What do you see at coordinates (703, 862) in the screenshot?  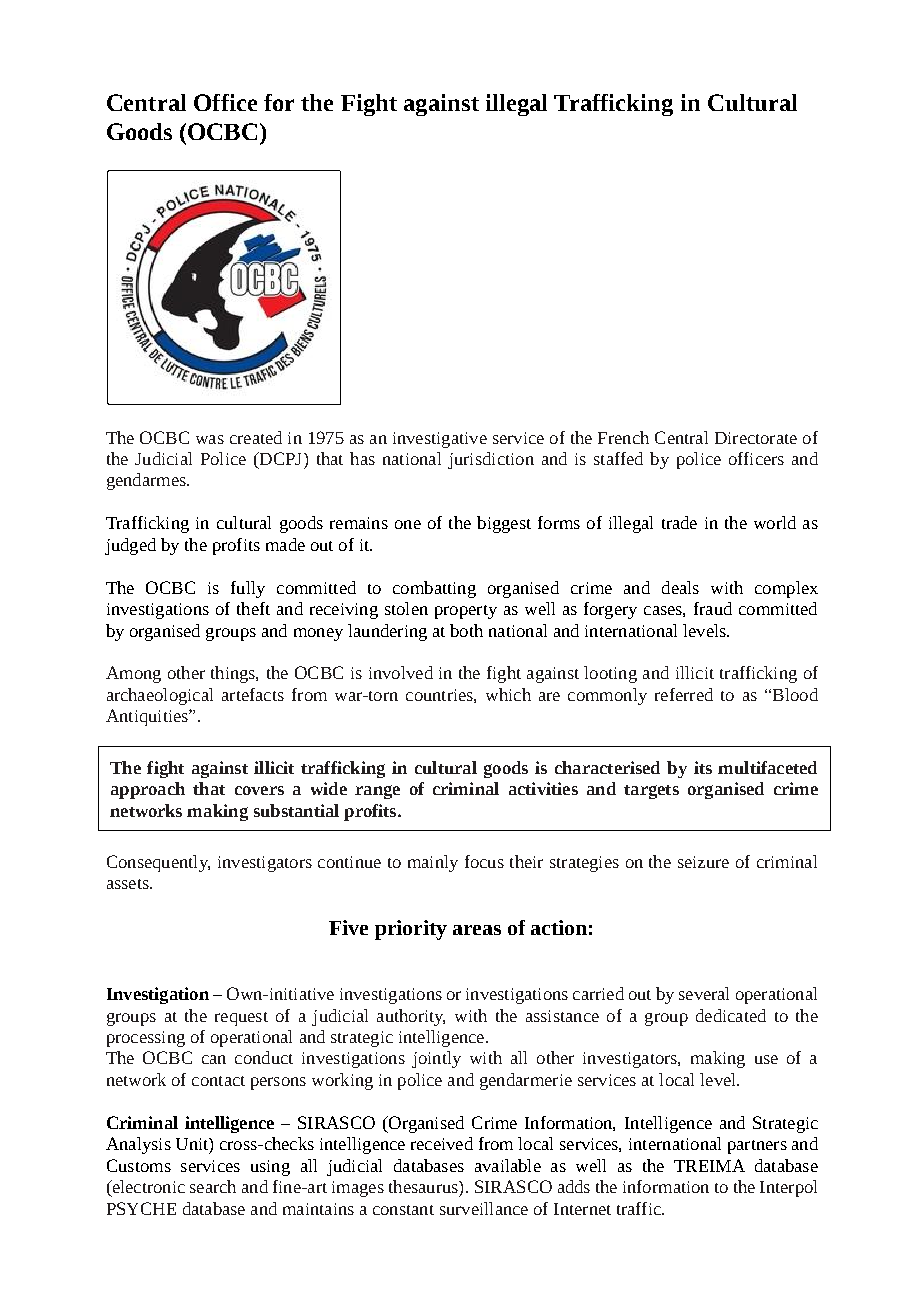 I see `seizure` at bounding box center [703, 862].
